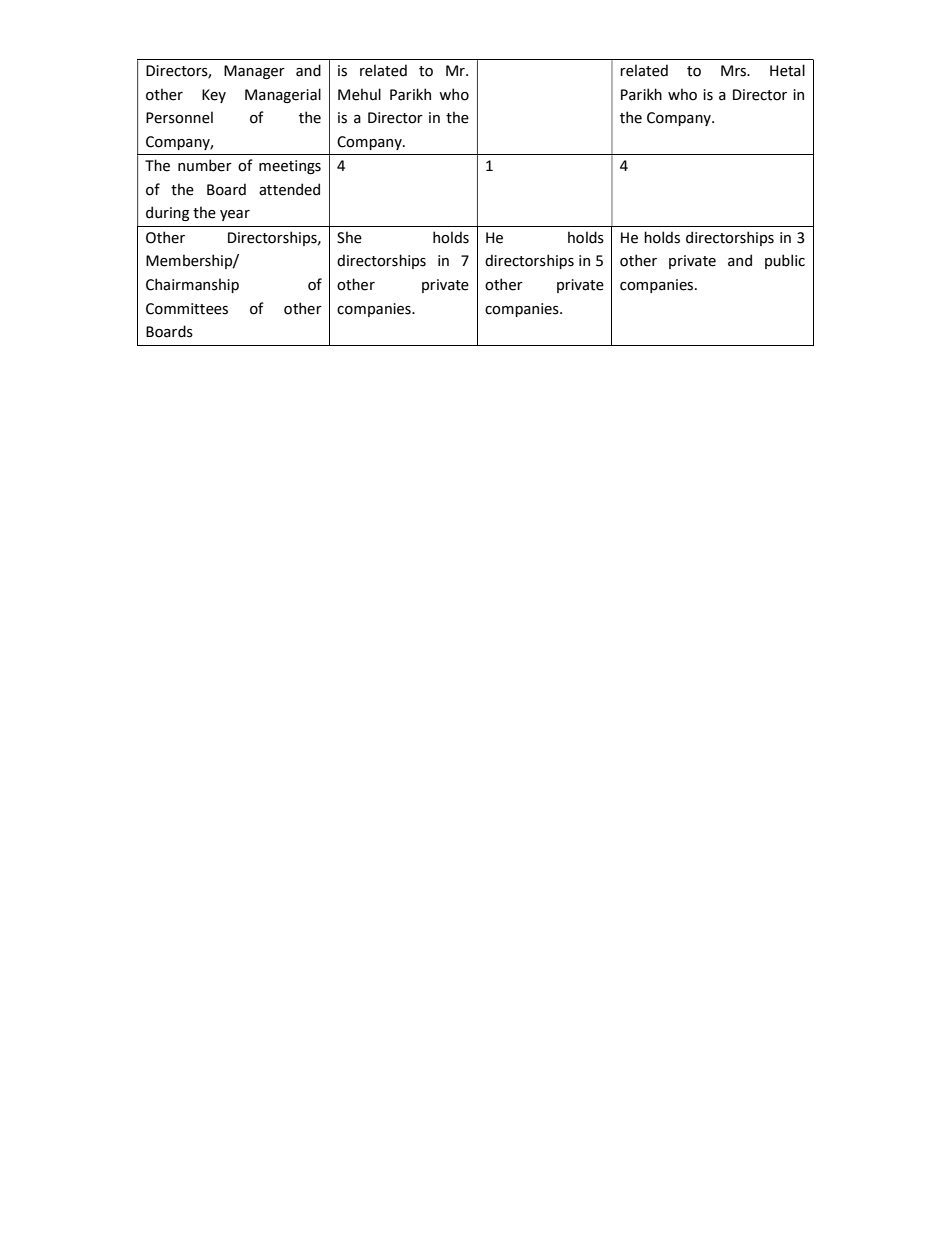 The width and height of the screenshot is (952, 1233). What do you see at coordinates (785, 261) in the screenshot?
I see `public` at bounding box center [785, 261].
